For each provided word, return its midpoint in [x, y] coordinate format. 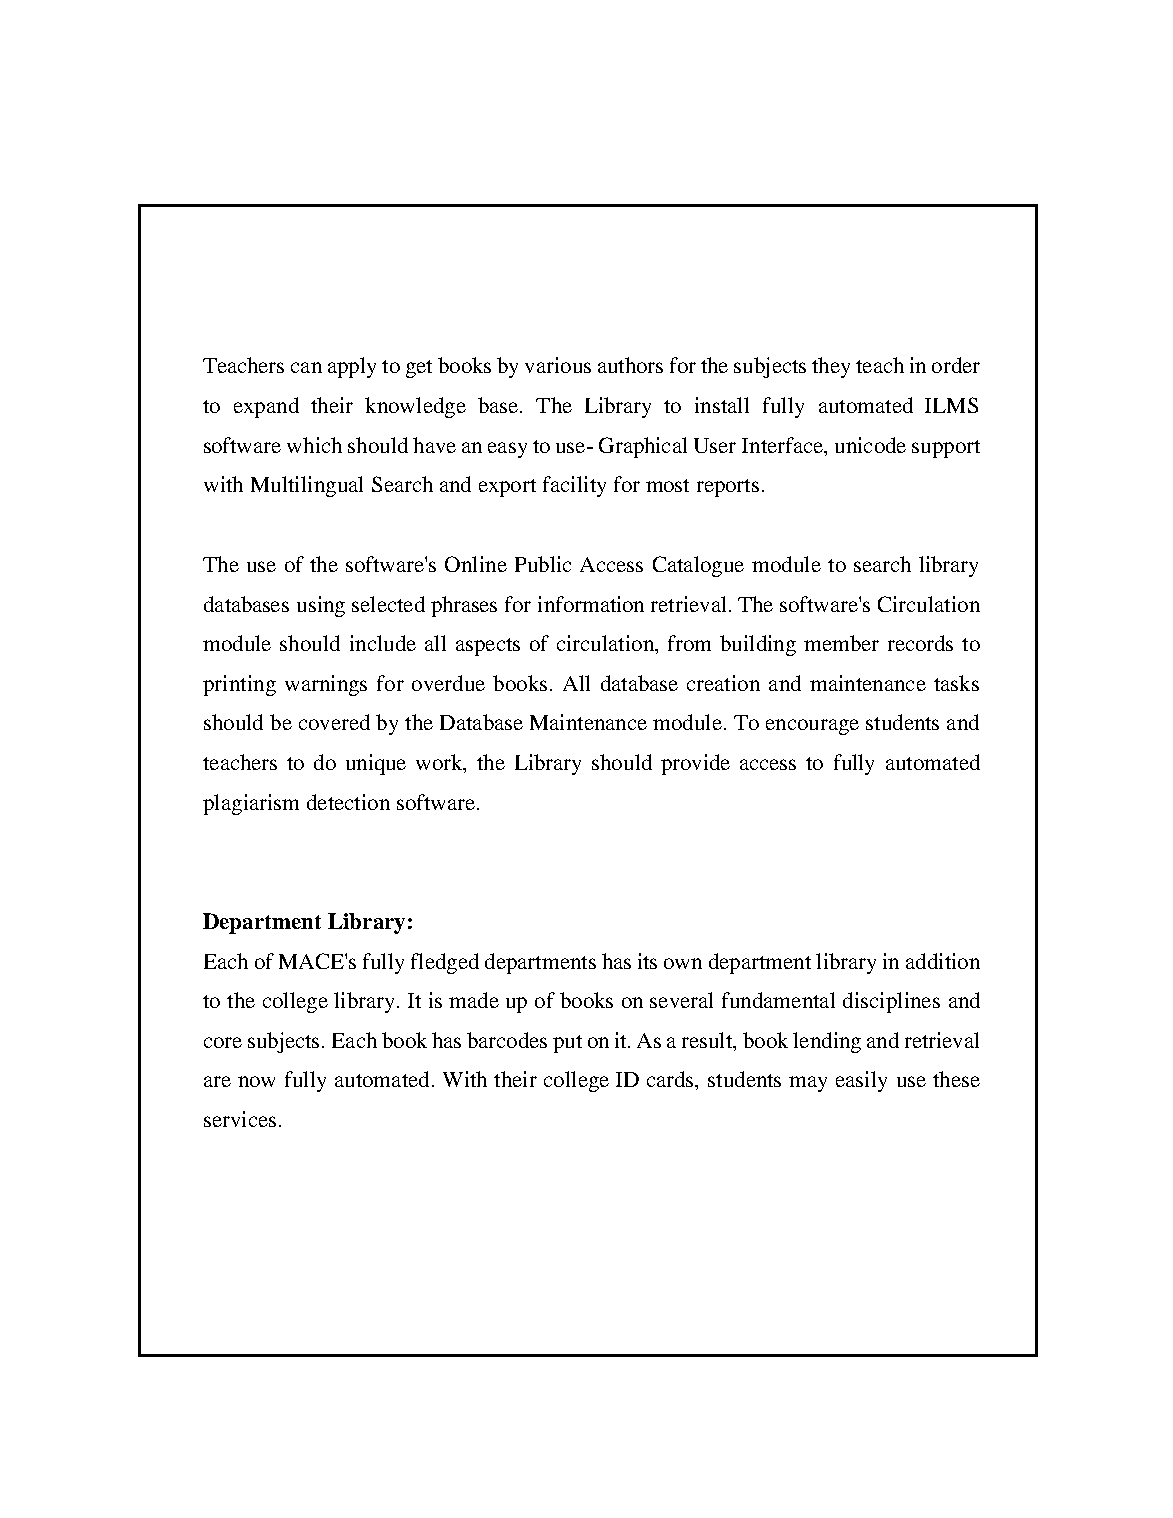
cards [672, 1080]
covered [334, 722]
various [558, 365]
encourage [812, 727]
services [240, 1119]
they [831, 367]
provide [695, 764]
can [306, 367]
